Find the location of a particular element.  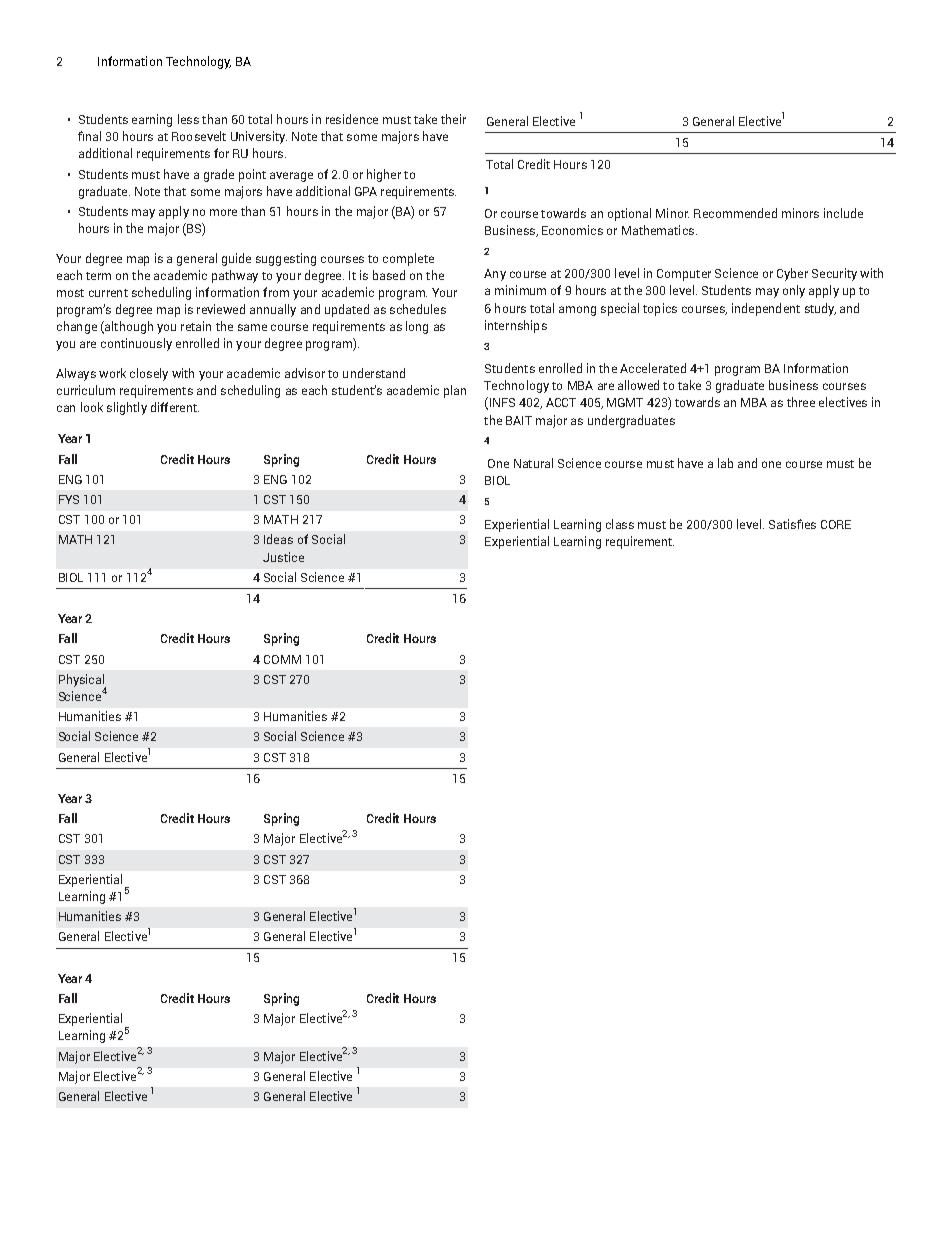

Justice is located at coordinates (283, 557).
